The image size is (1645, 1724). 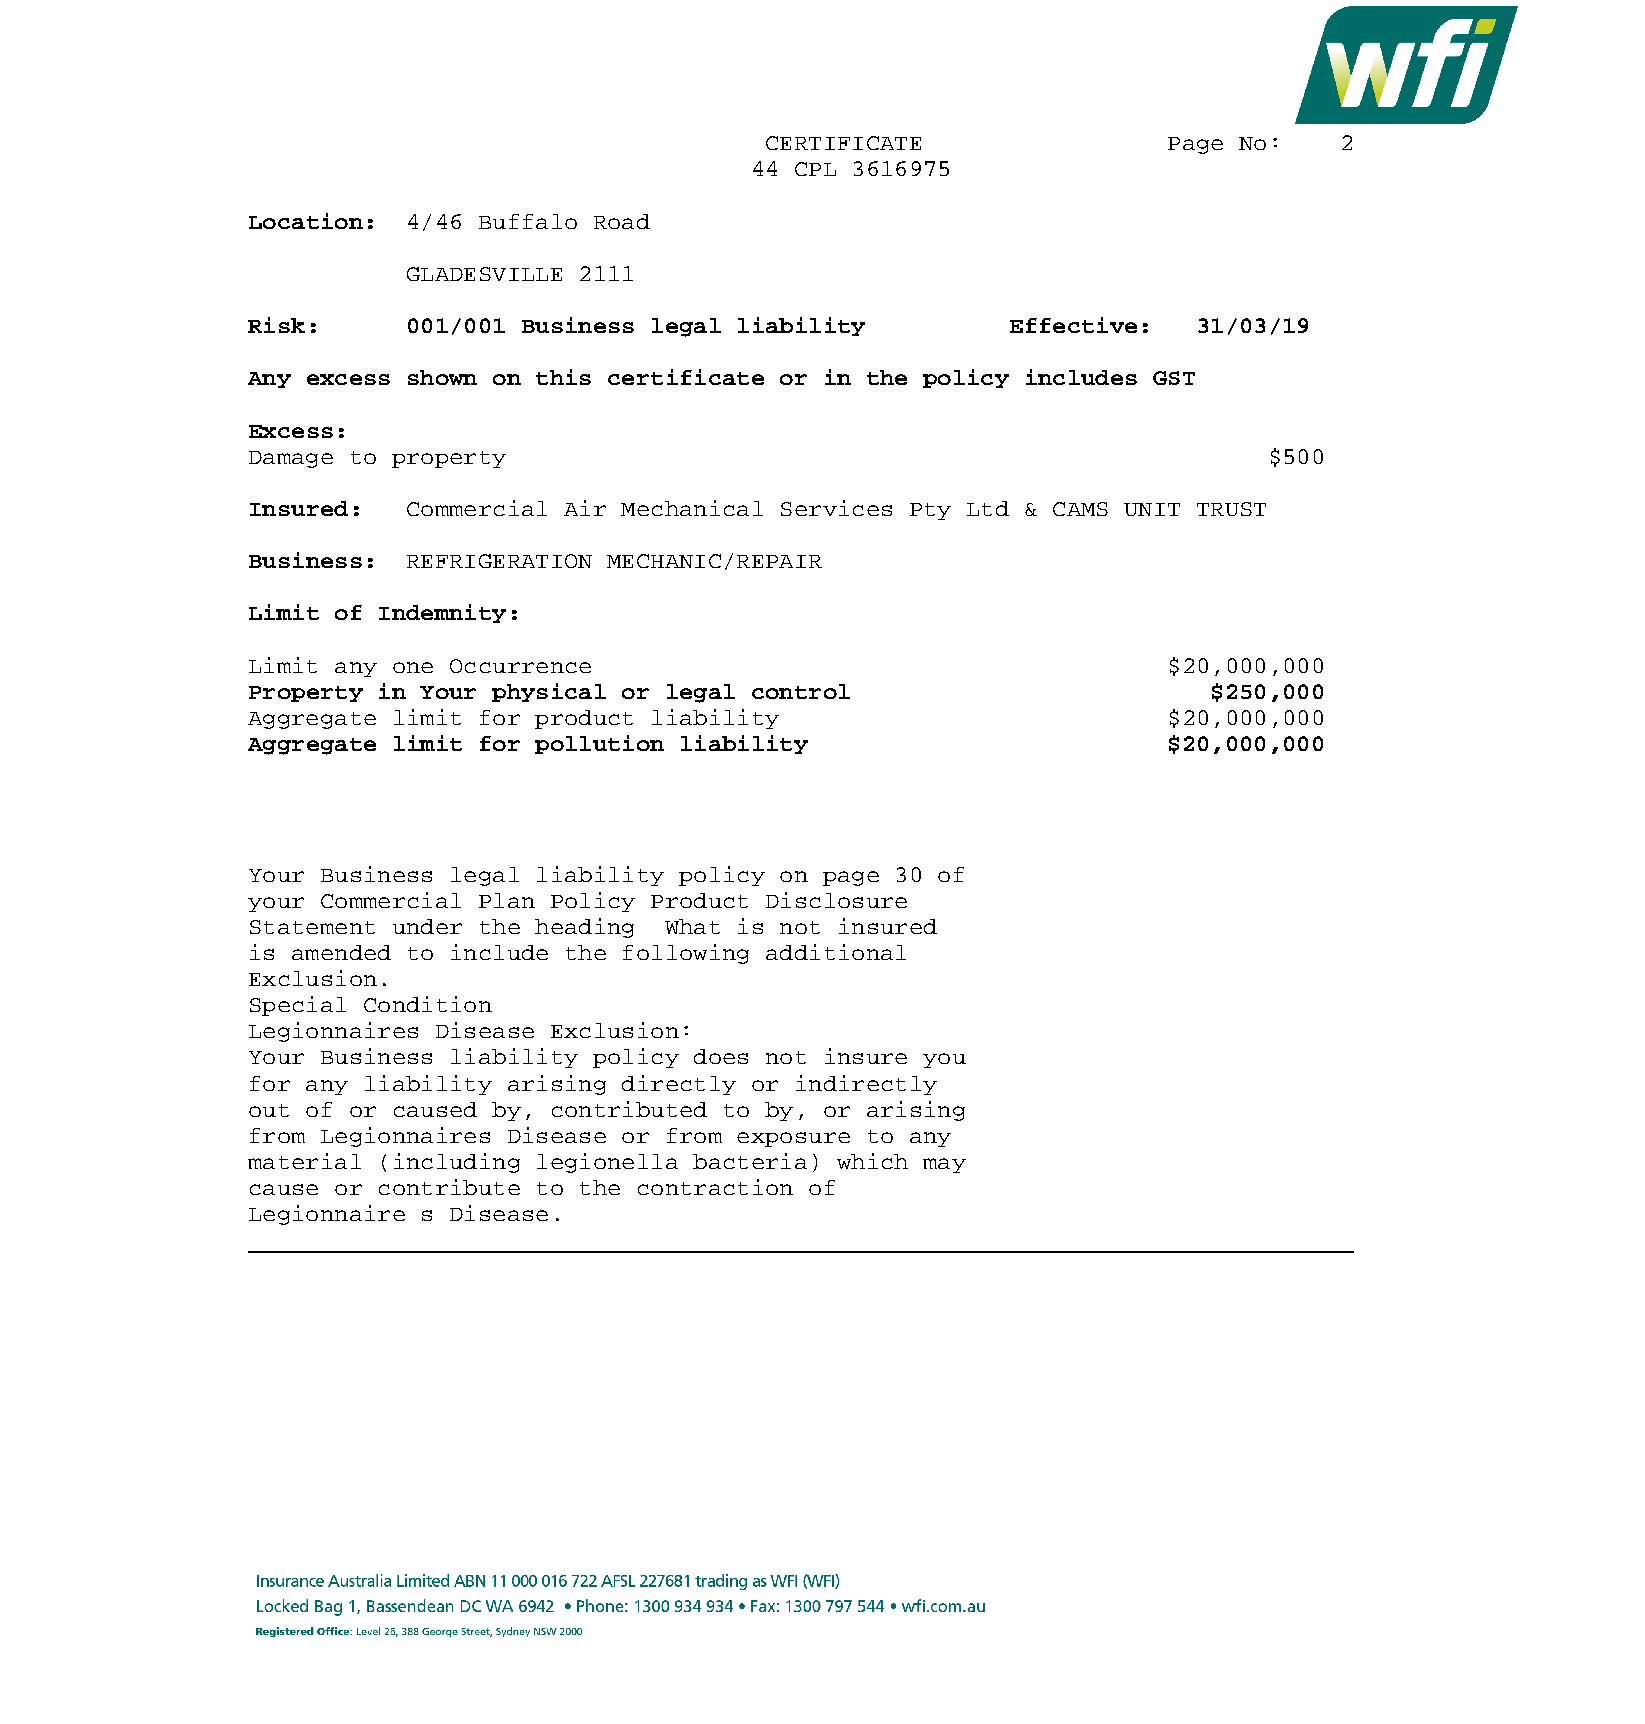 What do you see at coordinates (306, 221) in the document?
I see `Location` at bounding box center [306, 221].
